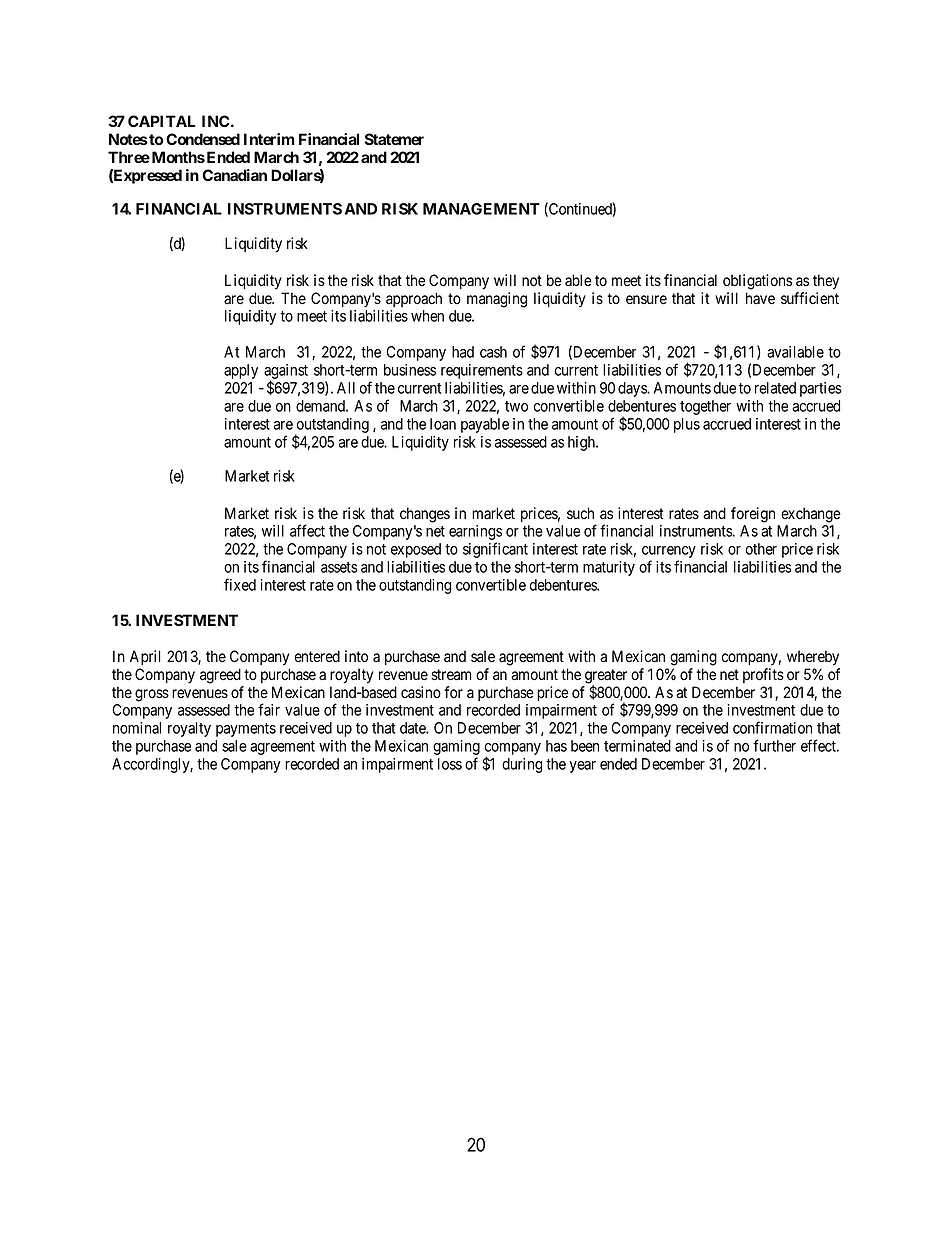 The width and height of the screenshot is (952, 1233). Describe the element at coordinates (241, 371) in the screenshot. I see `apply` at that location.
